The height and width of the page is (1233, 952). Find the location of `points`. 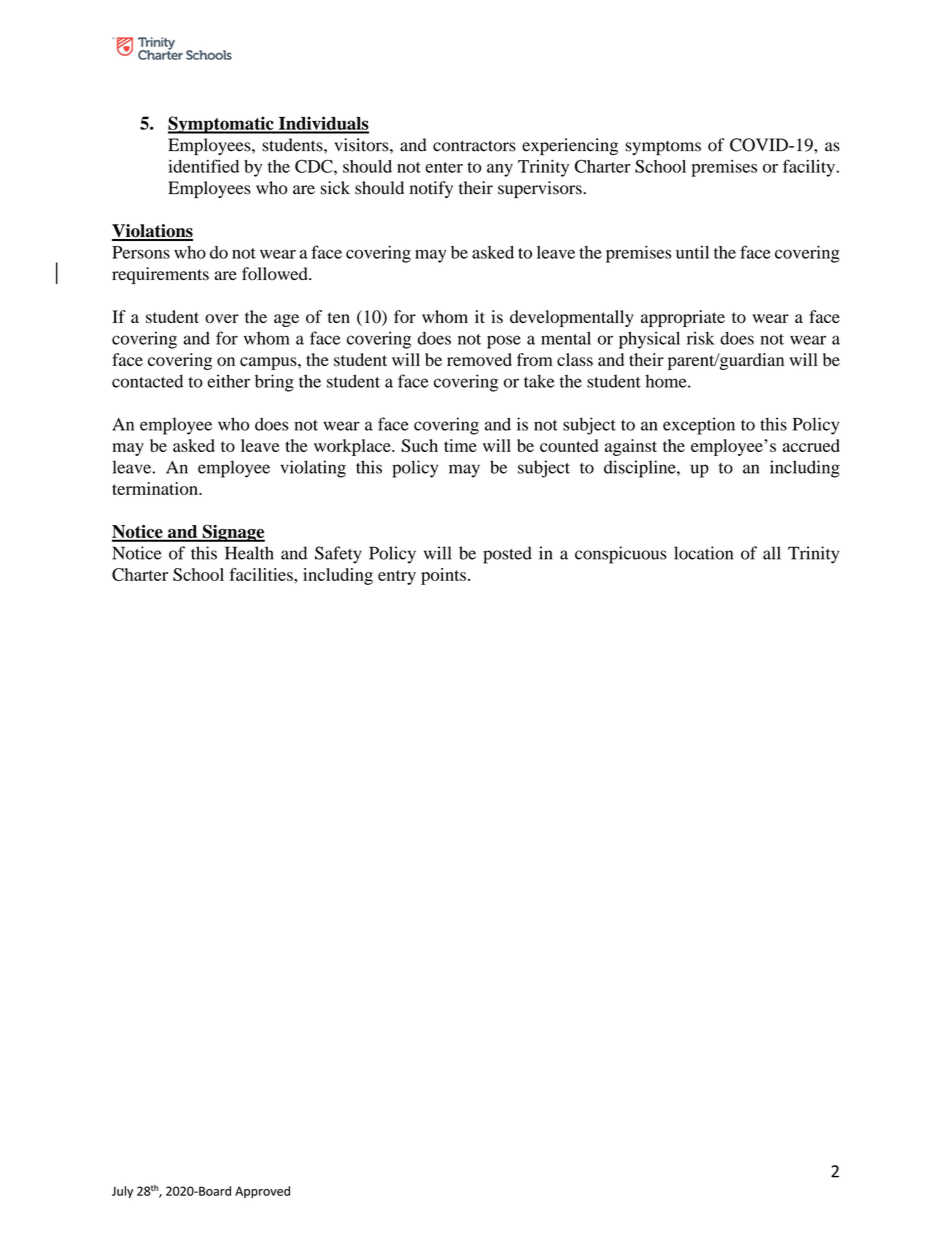

points is located at coordinates (443, 576).
